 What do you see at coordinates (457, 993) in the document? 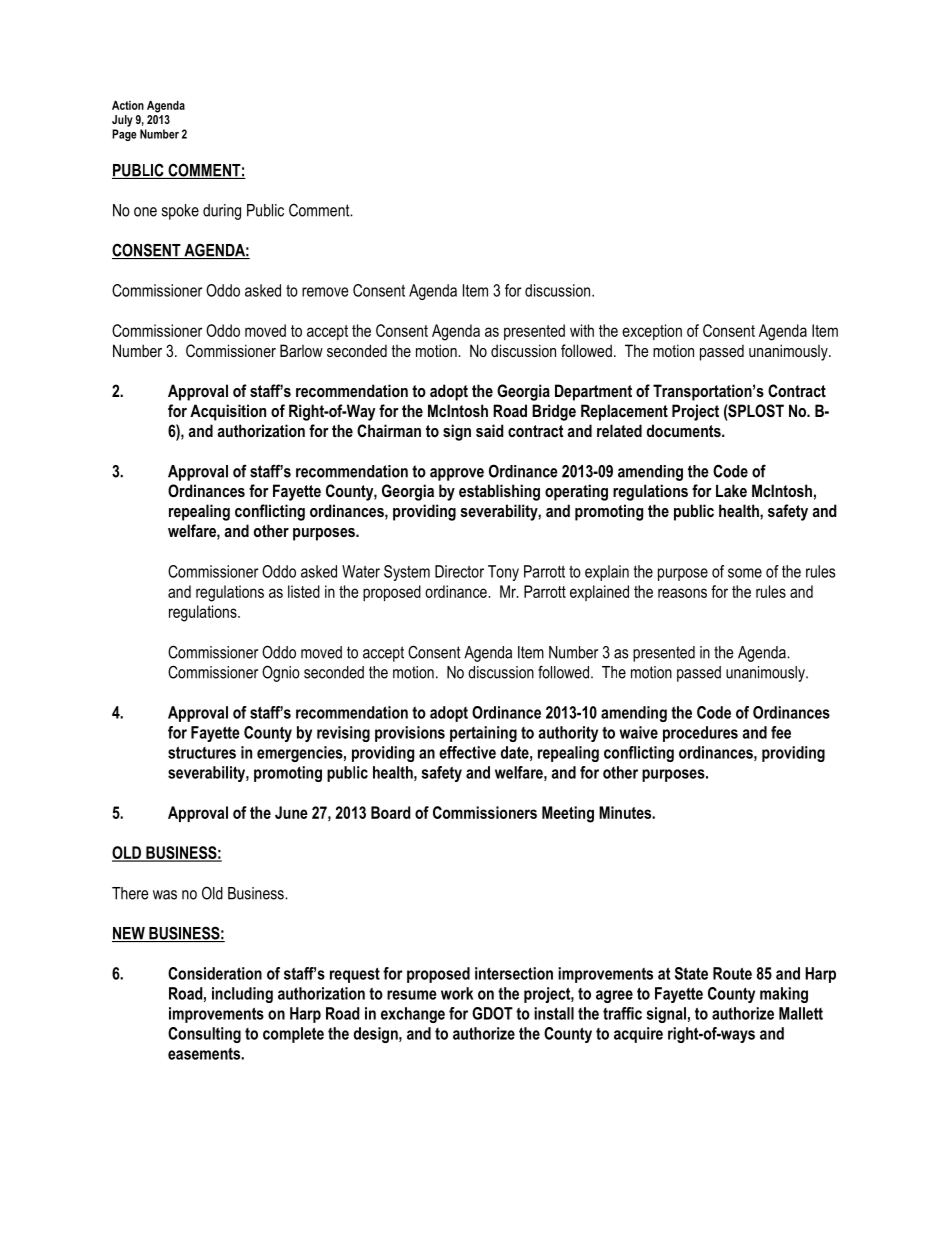
I see `work` at bounding box center [457, 993].
